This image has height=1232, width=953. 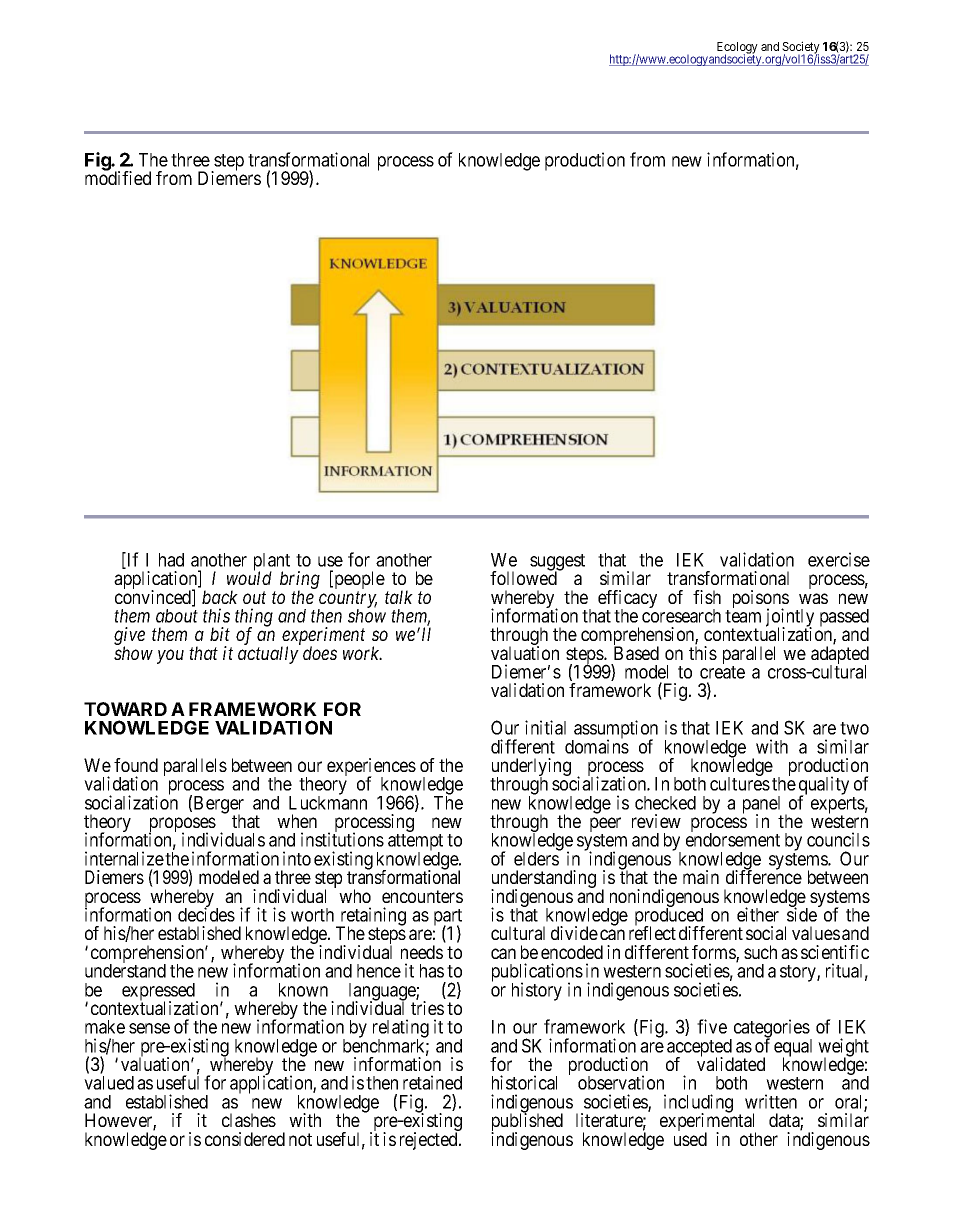 What do you see at coordinates (249, 1120) in the image?
I see `clashes` at bounding box center [249, 1120].
